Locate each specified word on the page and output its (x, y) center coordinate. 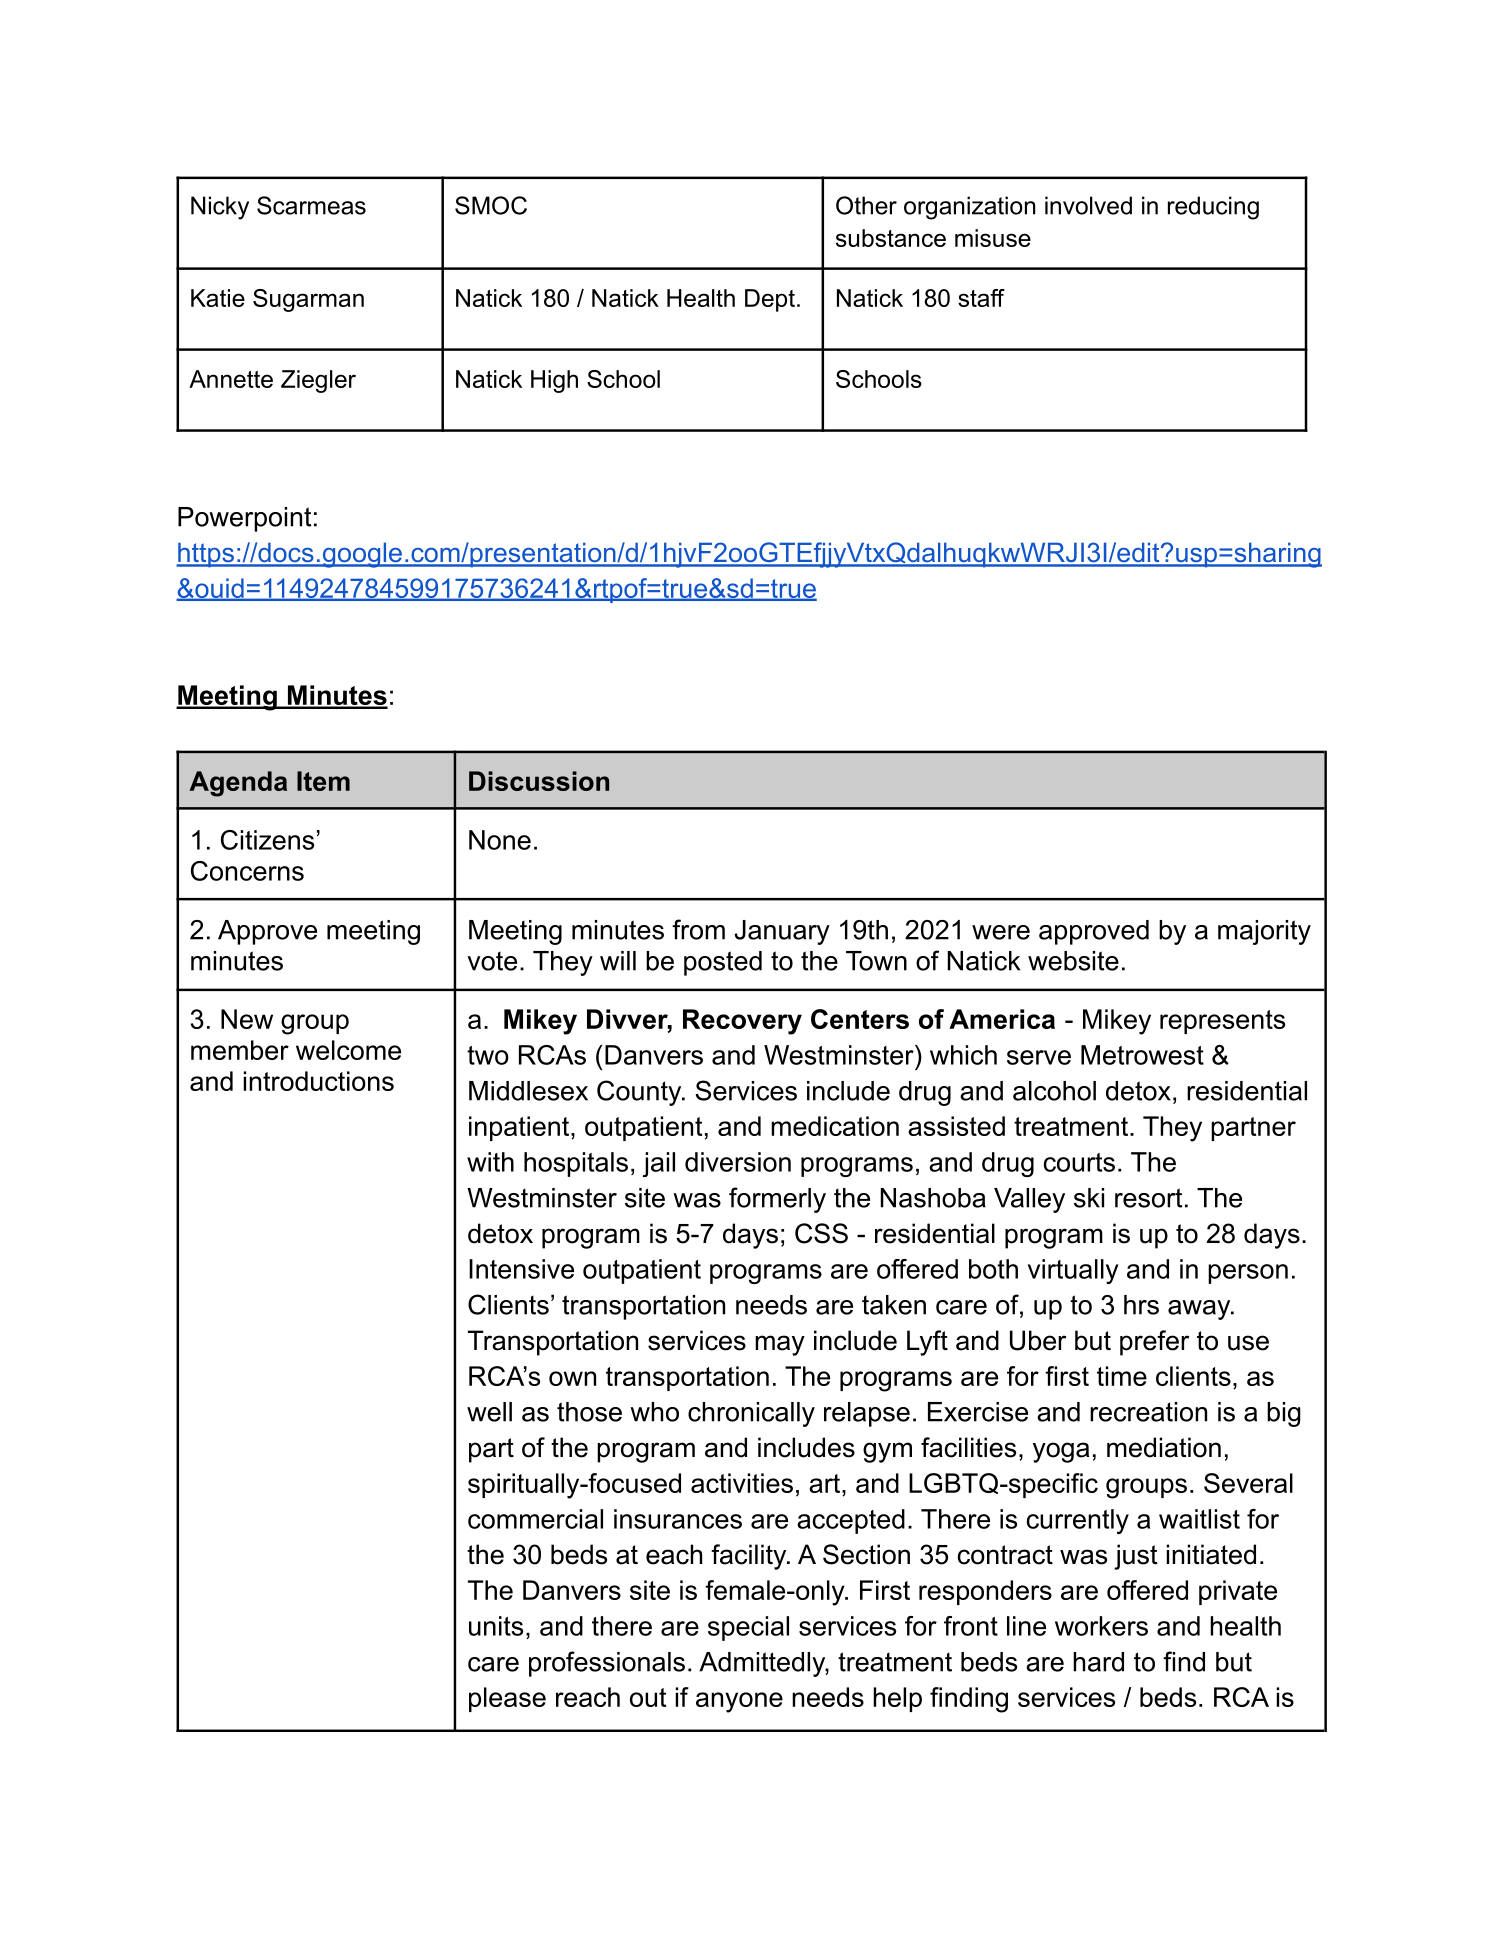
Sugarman (308, 300)
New (247, 1019)
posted (723, 963)
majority (1264, 932)
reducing (1213, 208)
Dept (770, 300)
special (748, 1628)
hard (1098, 1662)
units (496, 1626)
